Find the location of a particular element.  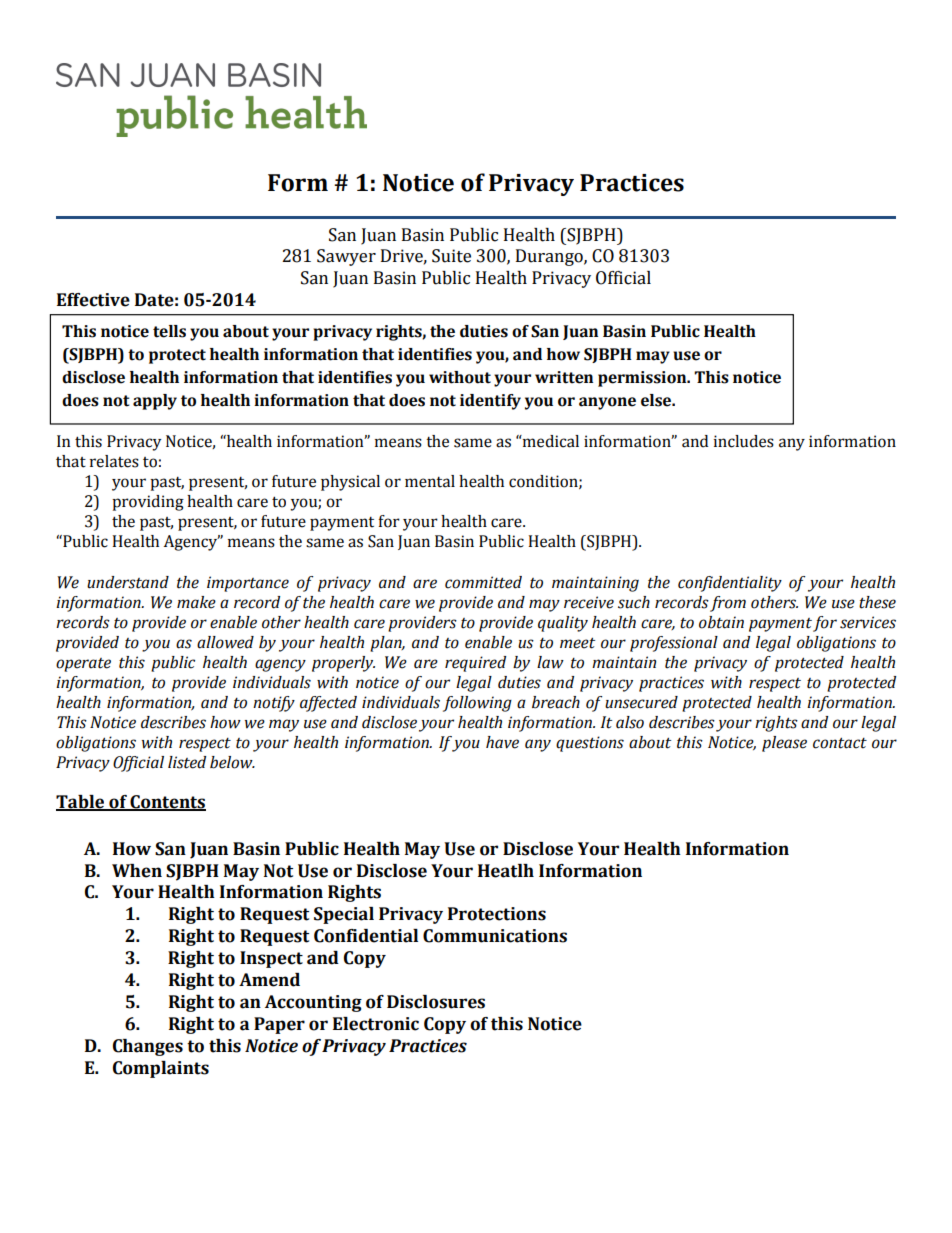

Changes is located at coordinates (148, 1047).
